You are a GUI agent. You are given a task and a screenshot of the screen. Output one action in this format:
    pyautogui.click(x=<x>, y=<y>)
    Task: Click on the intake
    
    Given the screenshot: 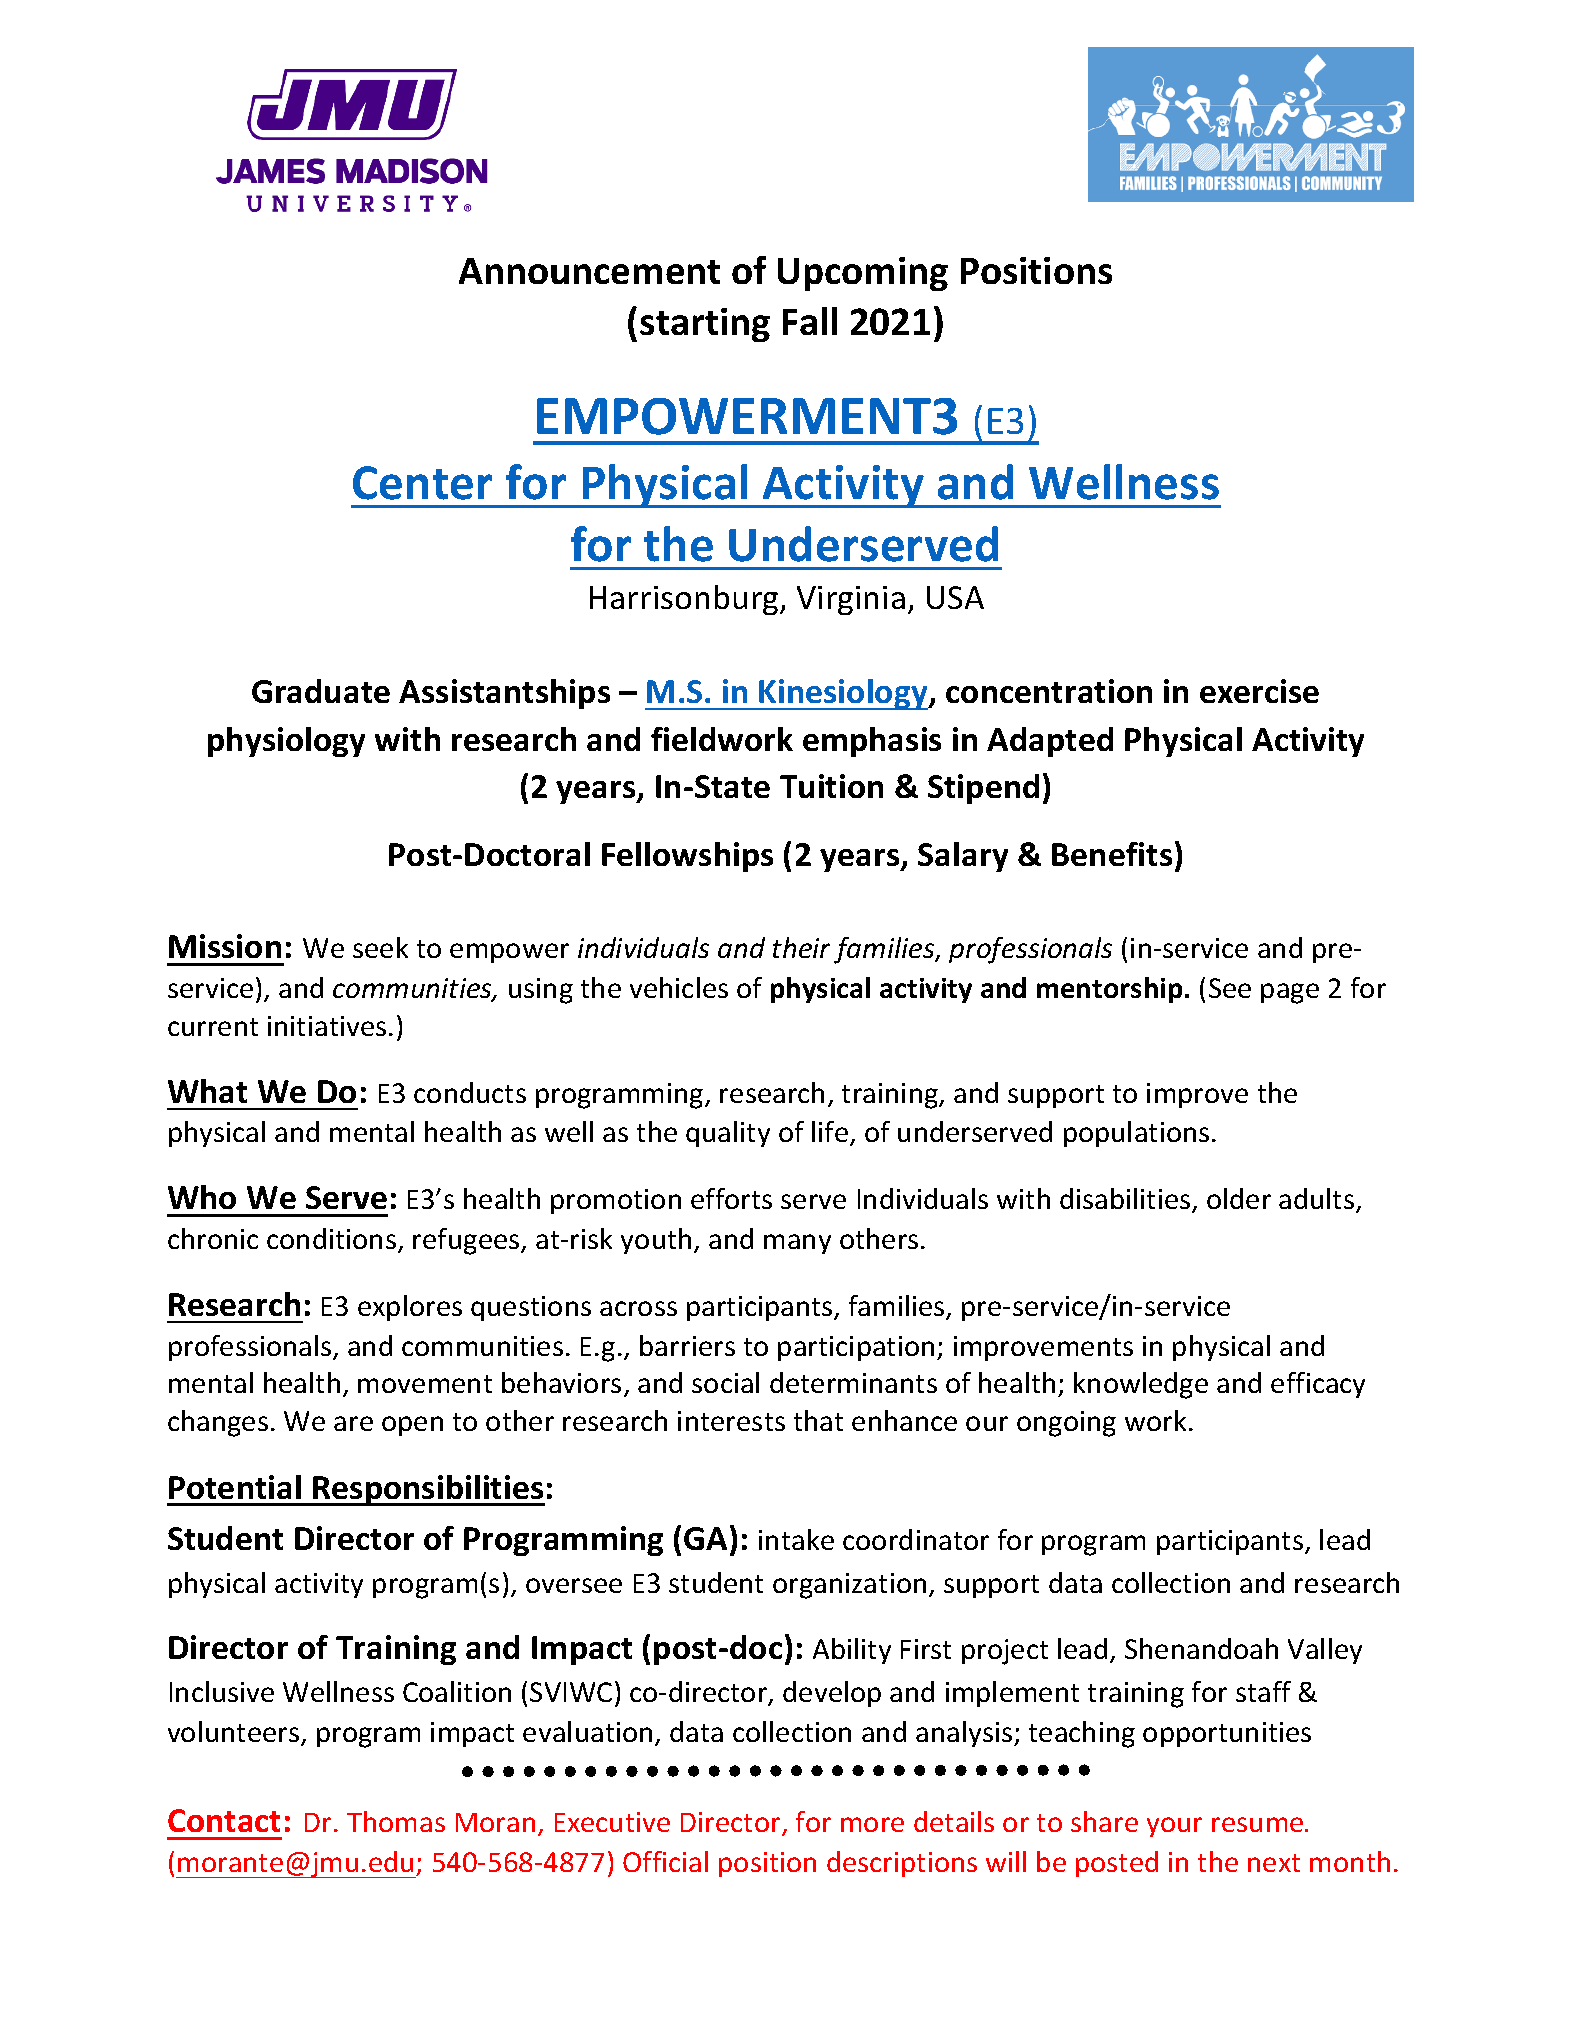 What is the action you would take?
    pyautogui.click(x=796, y=1539)
